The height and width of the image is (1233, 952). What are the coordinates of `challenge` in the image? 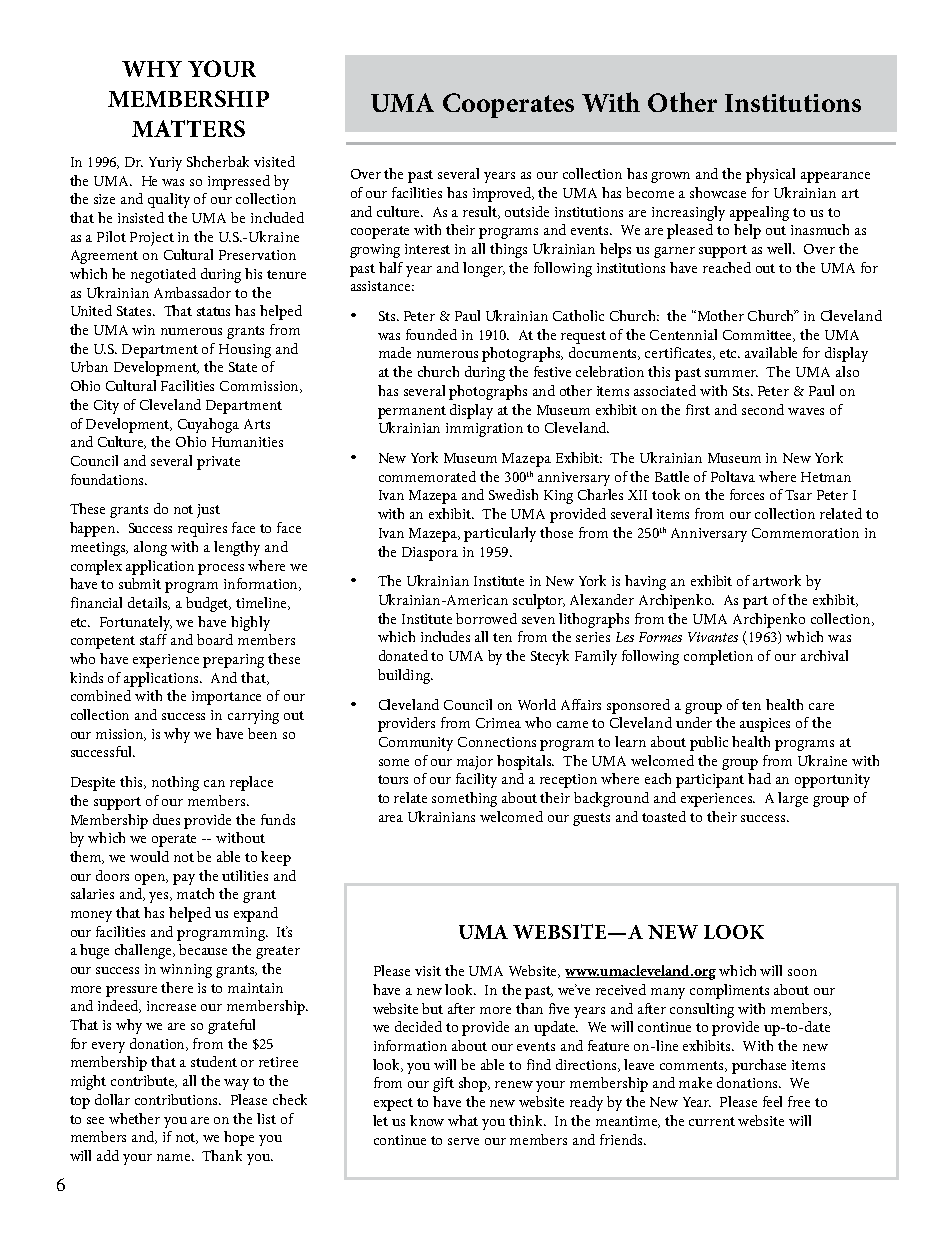 It's located at (145, 951).
